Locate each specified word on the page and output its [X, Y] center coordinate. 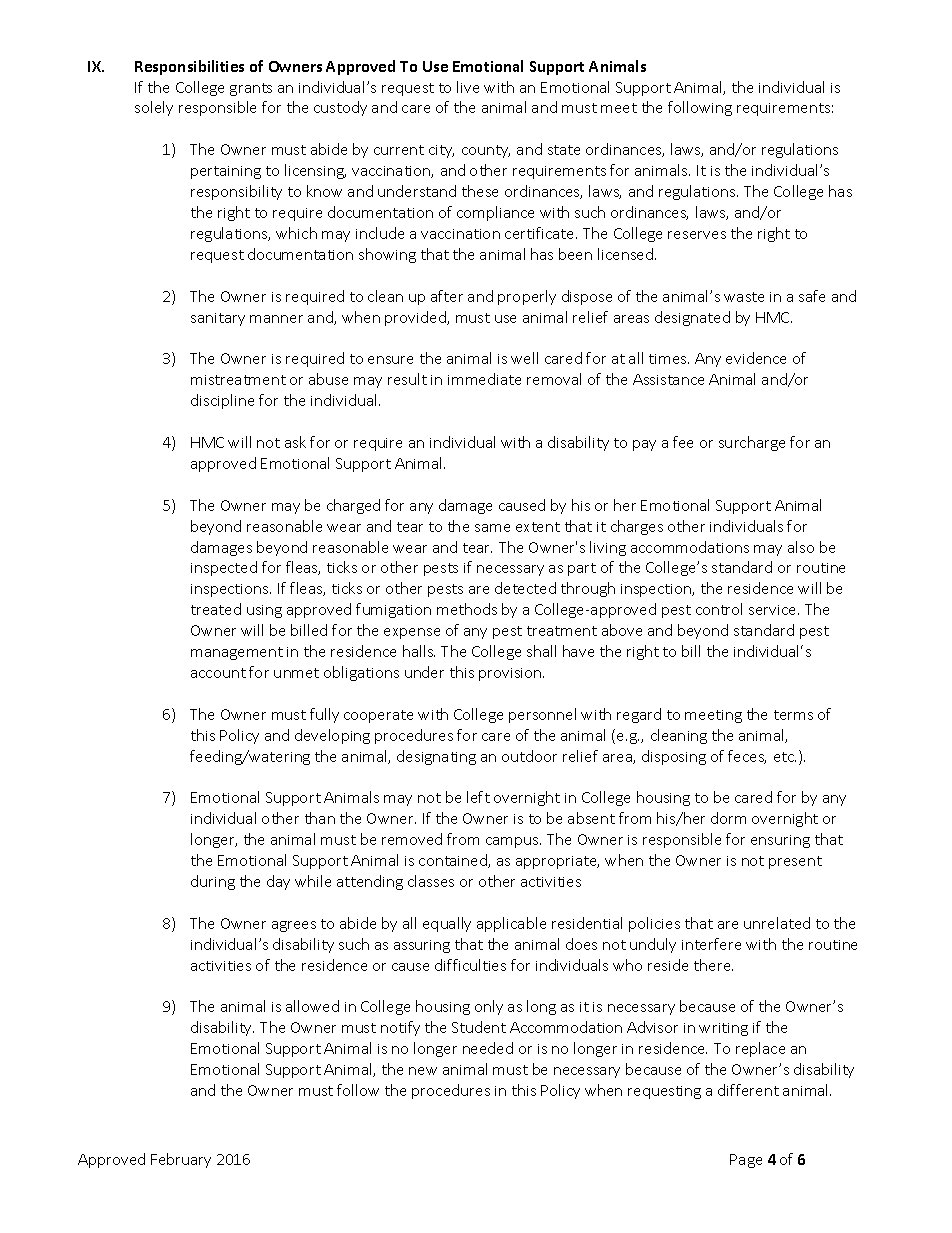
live [468, 87]
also [801, 547]
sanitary [218, 319]
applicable [511, 924]
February [181, 1160]
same [492, 528]
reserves [697, 235]
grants [251, 89]
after [447, 296]
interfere [711, 944]
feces [747, 757]
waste [744, 297]
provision [511, 674]
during [213, 882]
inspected [224, 568]
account [218, 673]
